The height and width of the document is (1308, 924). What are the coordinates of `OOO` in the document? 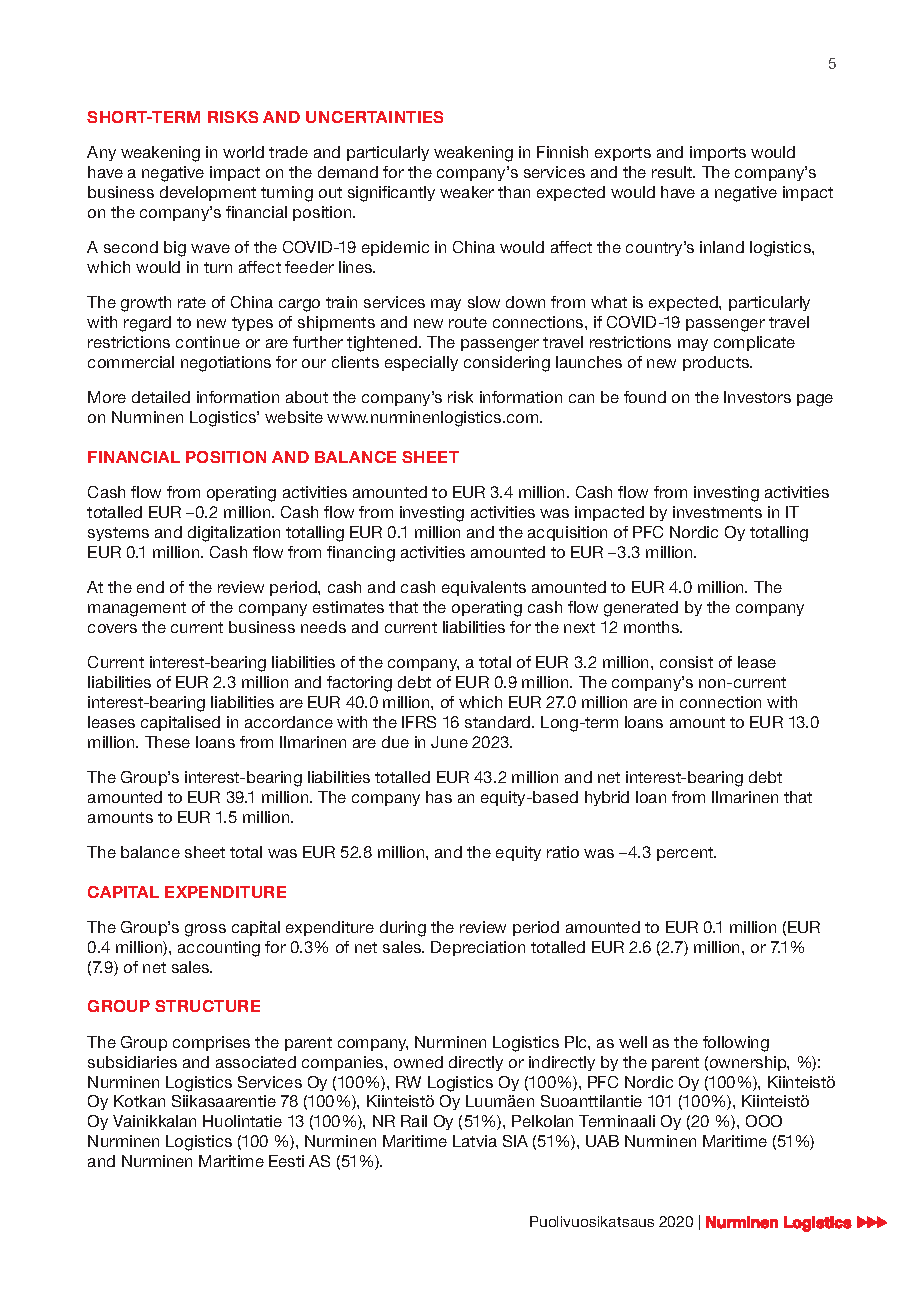 It's located at (764, 1121).
